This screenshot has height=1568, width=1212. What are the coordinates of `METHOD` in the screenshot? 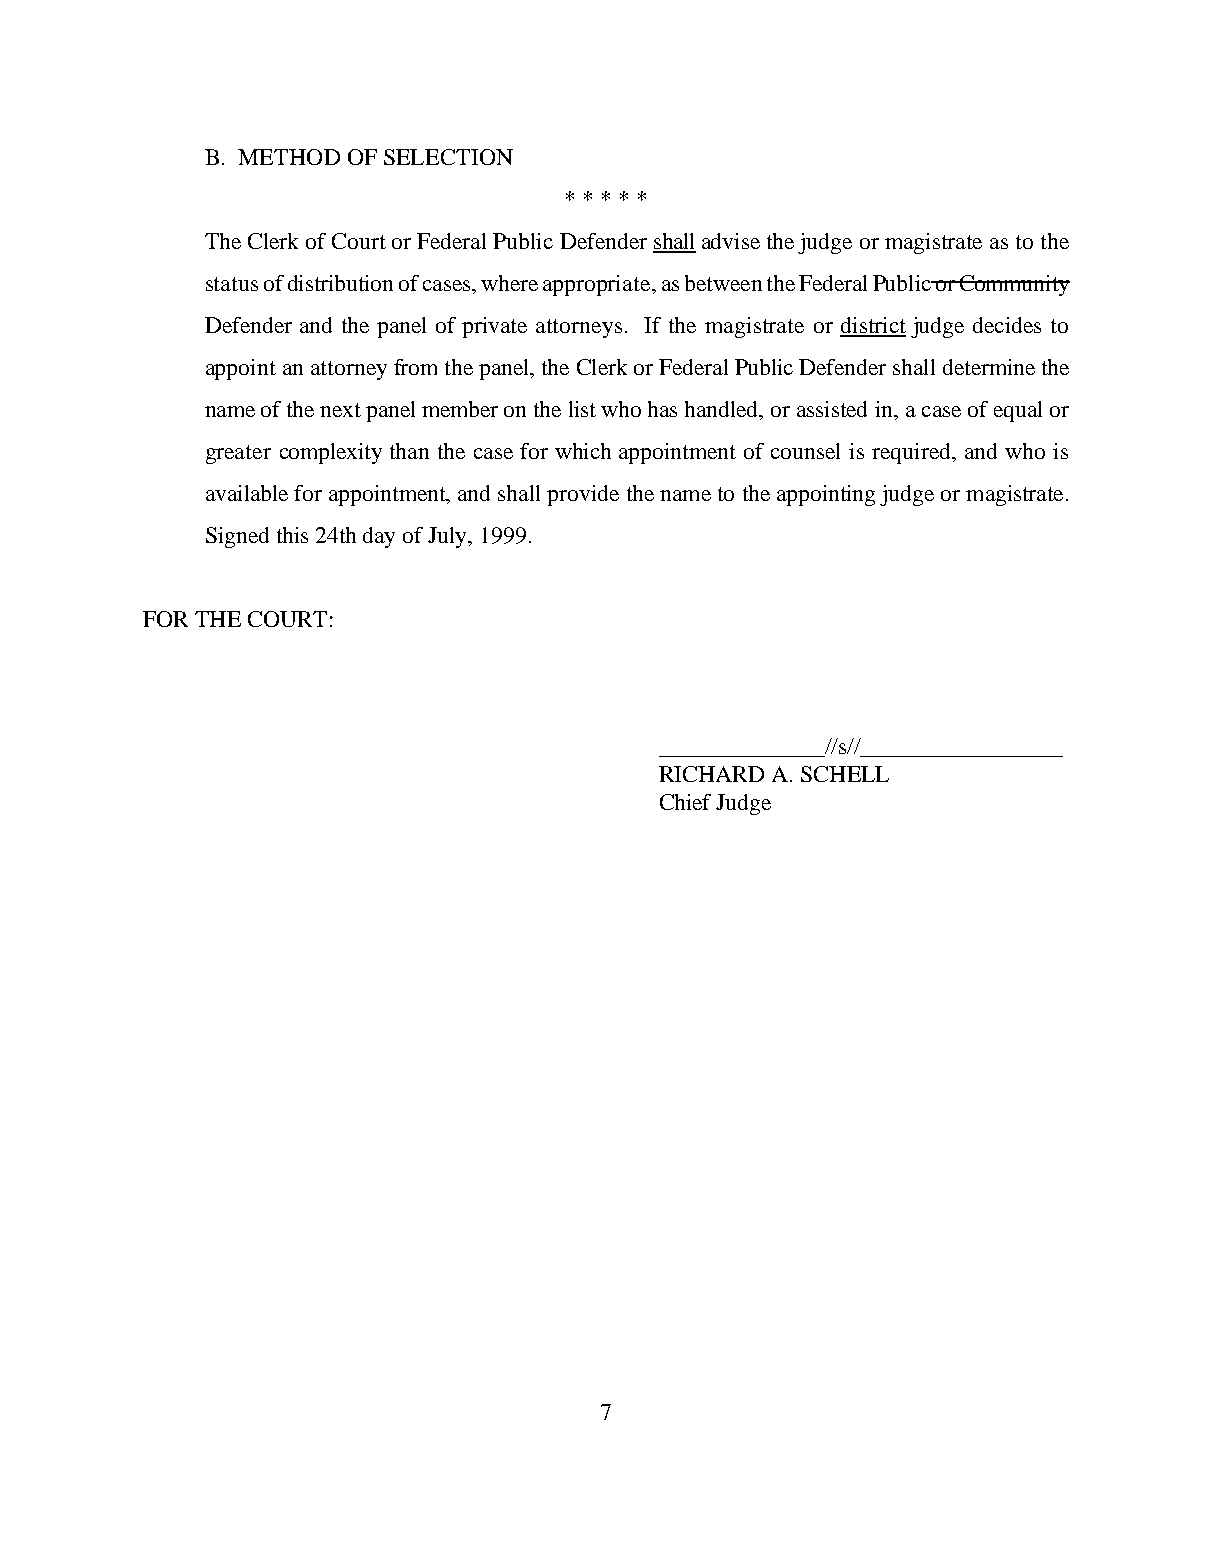 It's located at (289, 157).
